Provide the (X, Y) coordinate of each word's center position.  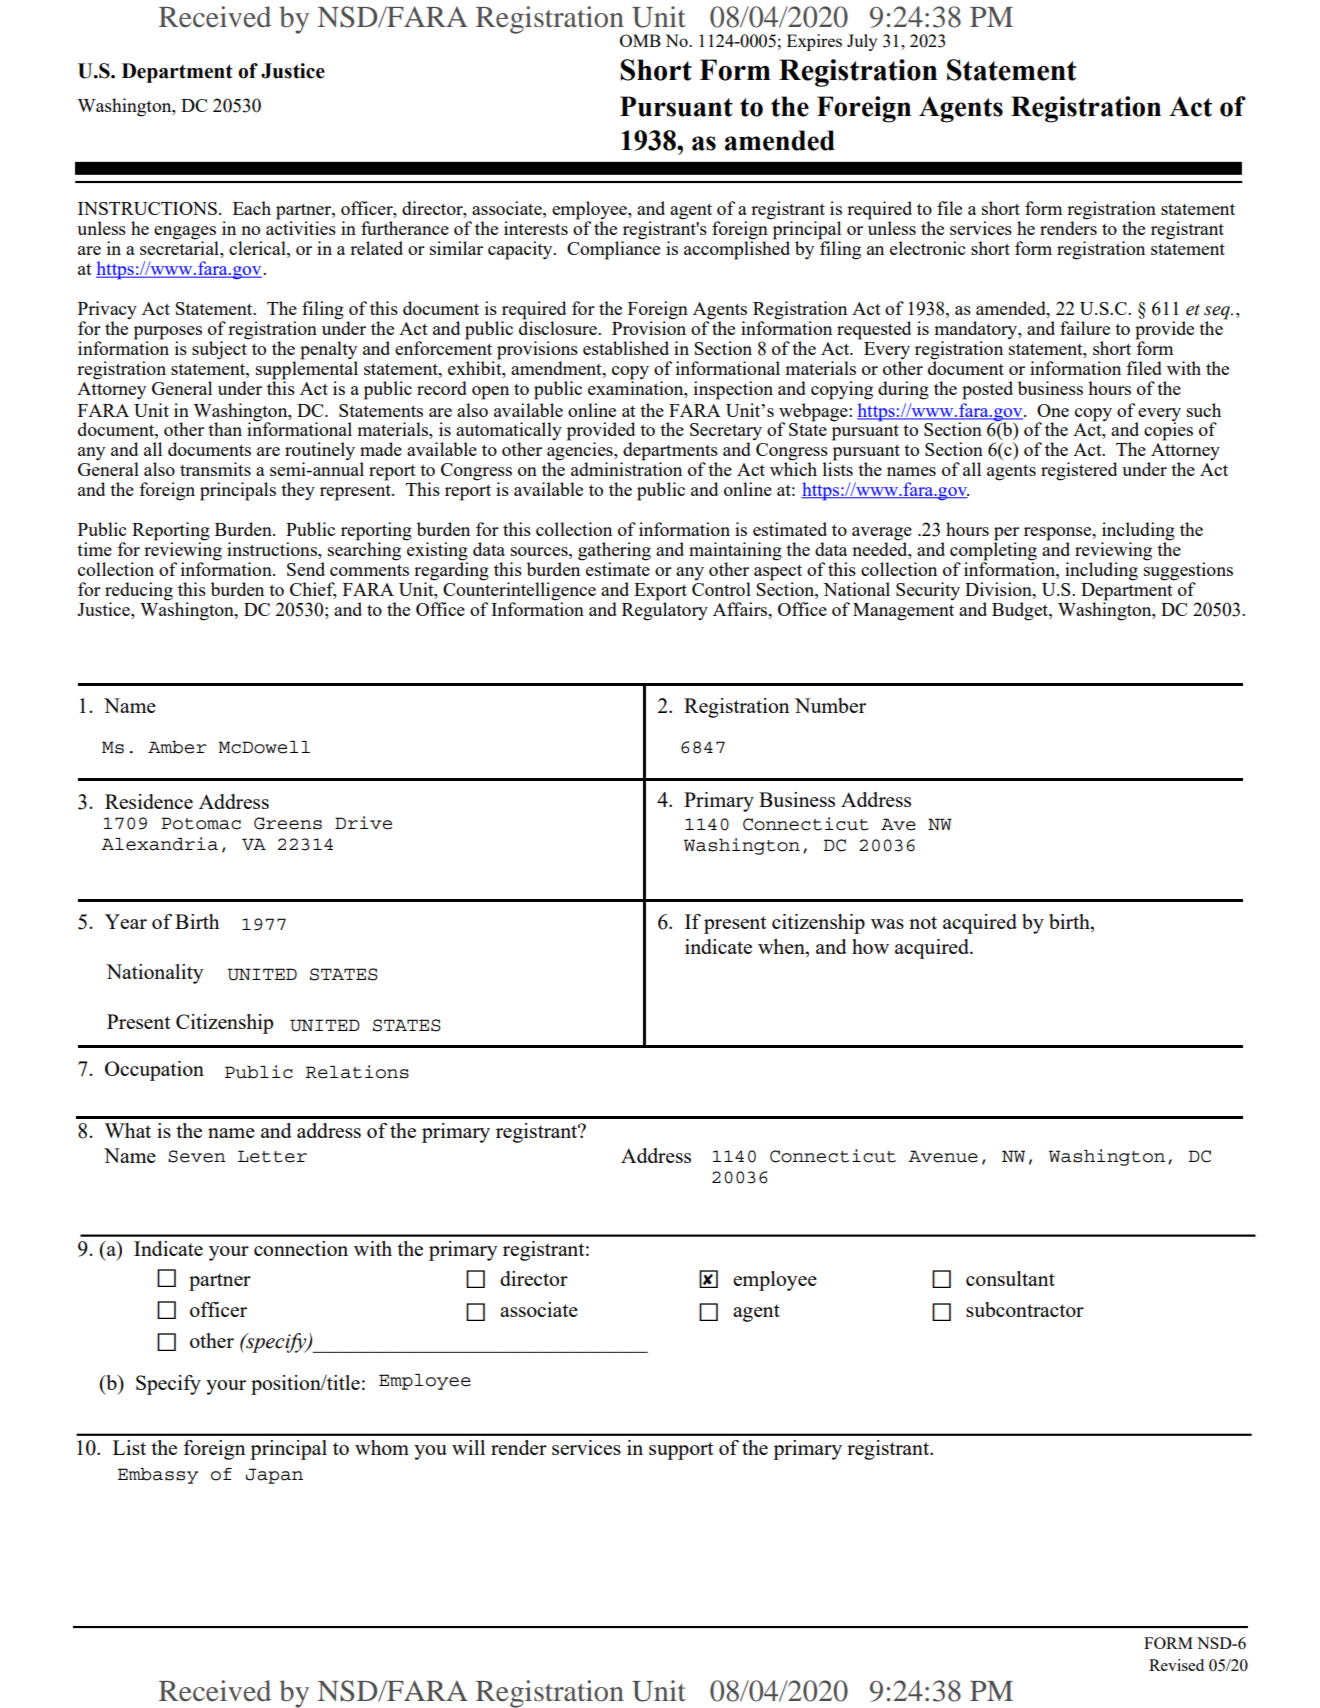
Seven (197, 1156)
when (782, 948)
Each (252, 208)
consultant (1010, 1278)
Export (660, 593)
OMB (640, 40)
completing (993, 551)
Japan (274, 1476)
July (862, 42)
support (681, 1451)
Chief (313, 590)
